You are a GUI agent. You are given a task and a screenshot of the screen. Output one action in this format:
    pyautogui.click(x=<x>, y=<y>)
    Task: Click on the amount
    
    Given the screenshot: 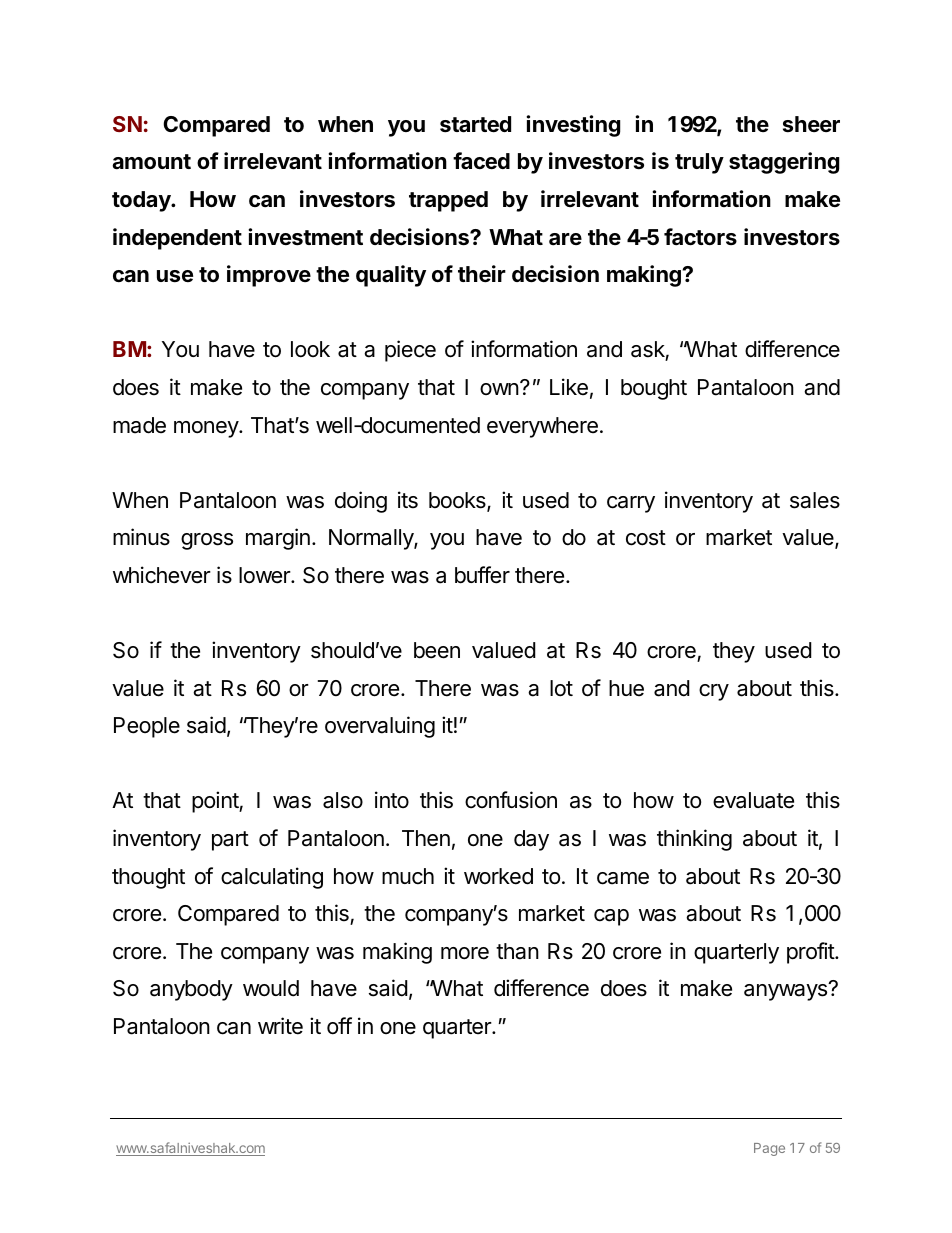 What is the action you would take?
    pyautogui.click(x=151, y=162)
